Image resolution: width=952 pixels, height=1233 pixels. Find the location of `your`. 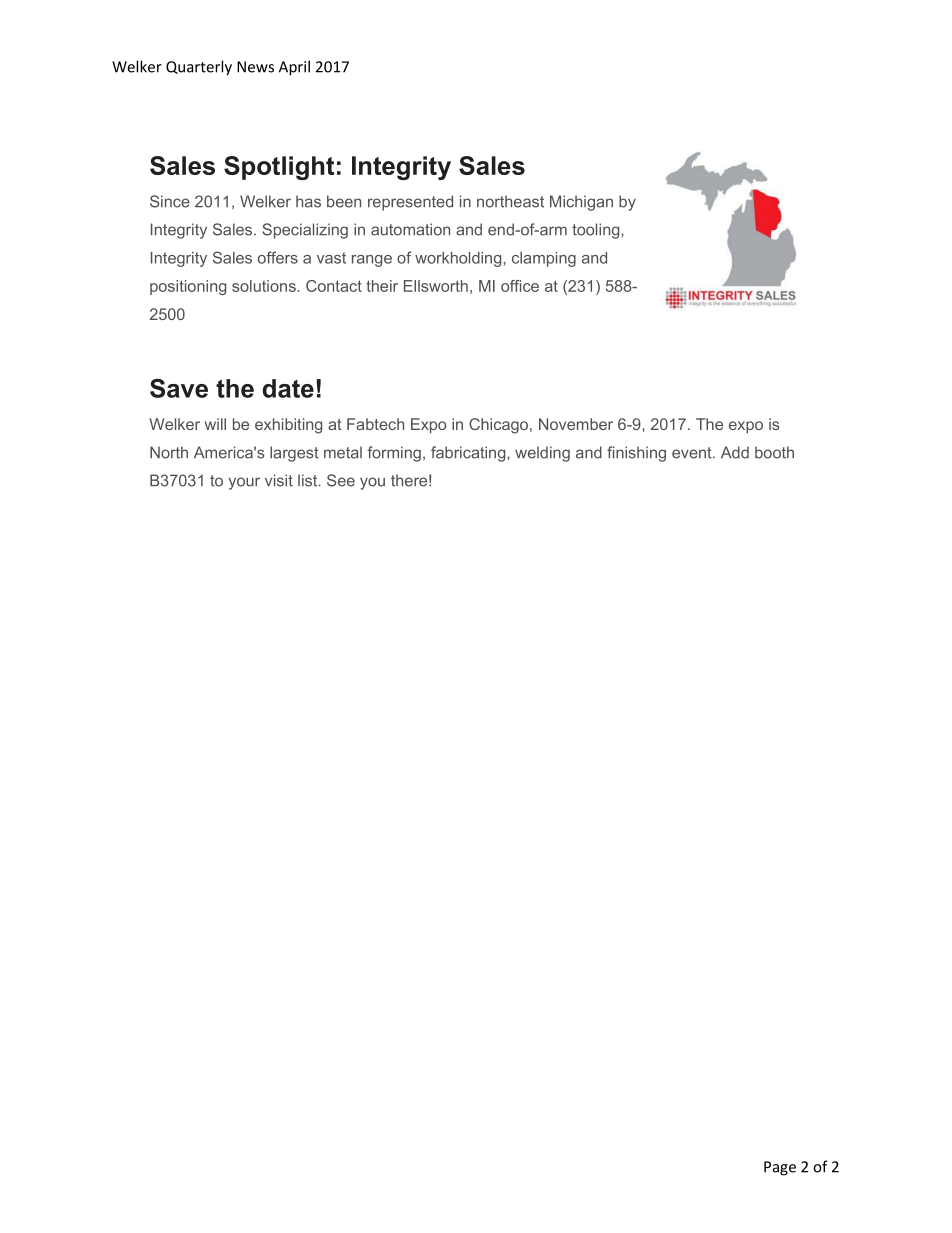

your is located at coordinates (244, 483).
